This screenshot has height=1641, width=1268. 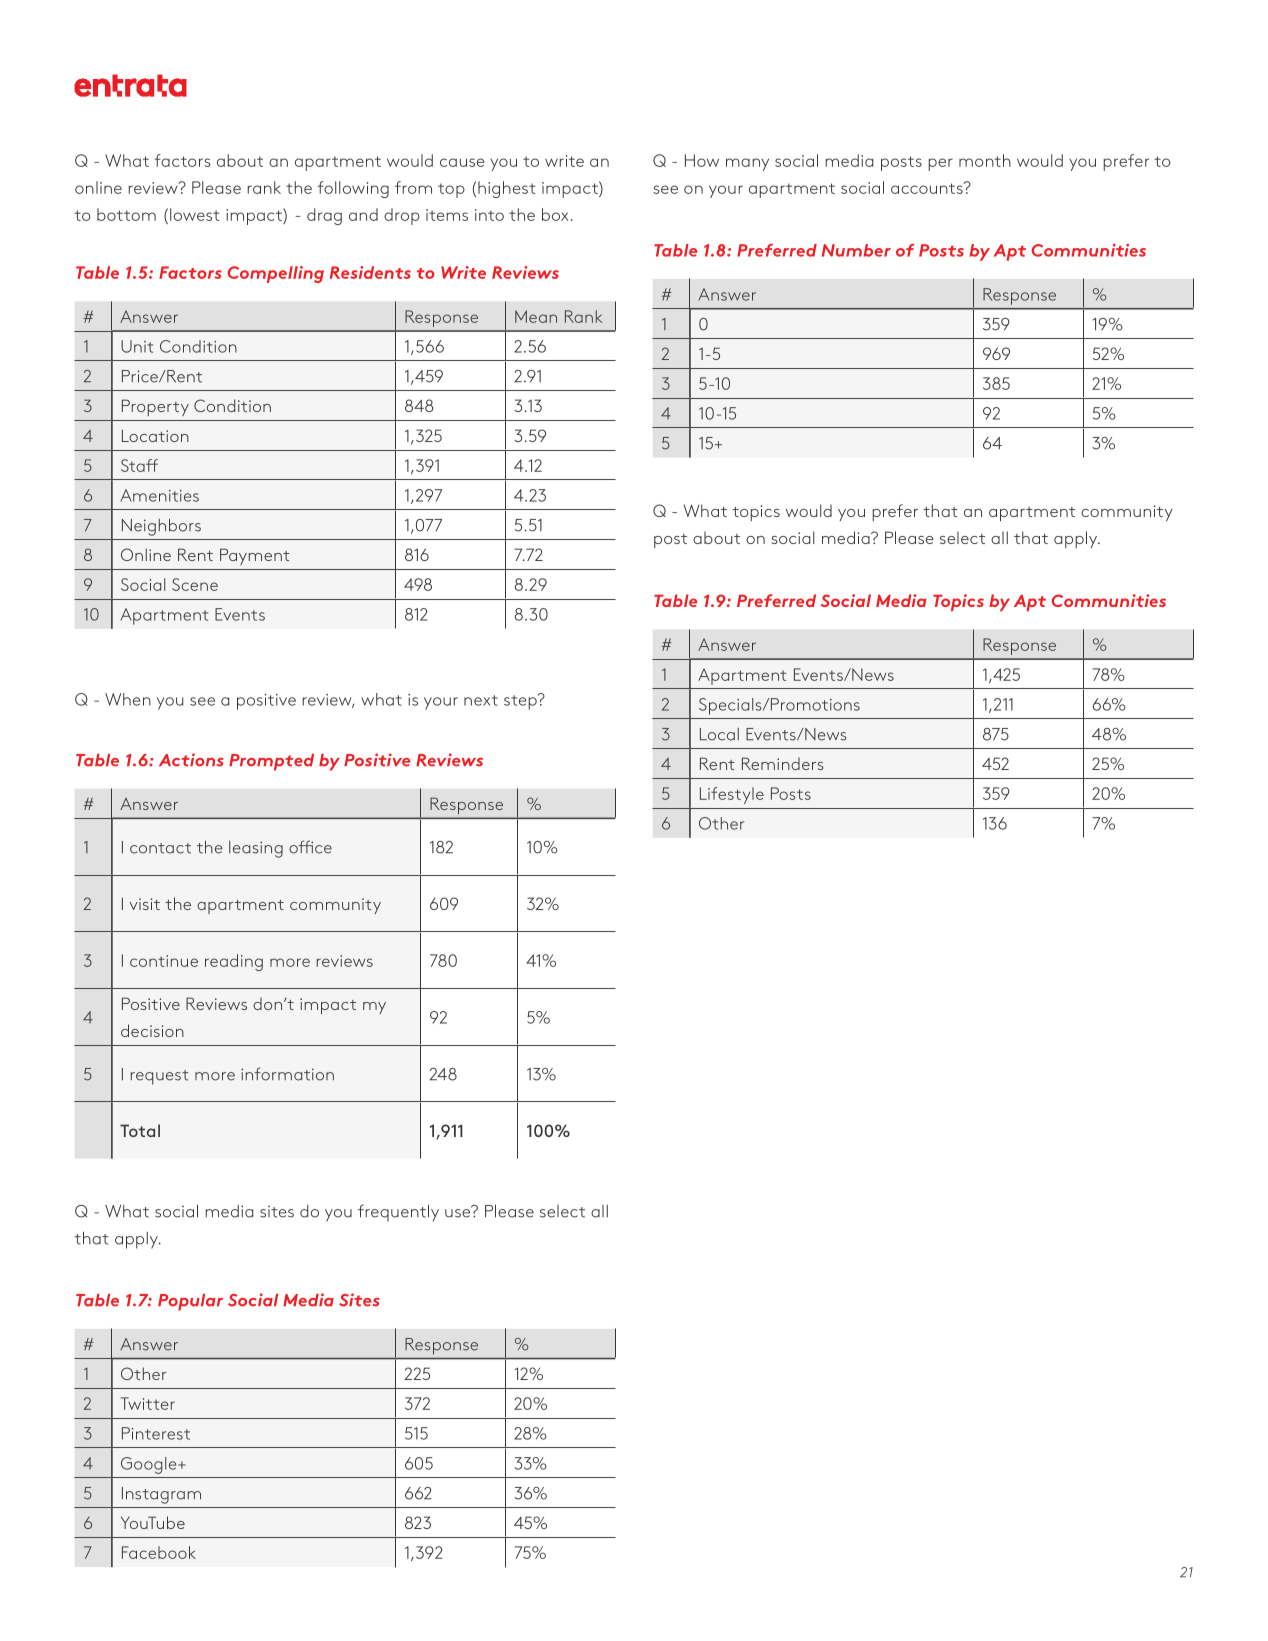 What do you see at coordinates (159, 1552) in the screenshot?
I see `Facebook` at bounding box center [159, 1552].
